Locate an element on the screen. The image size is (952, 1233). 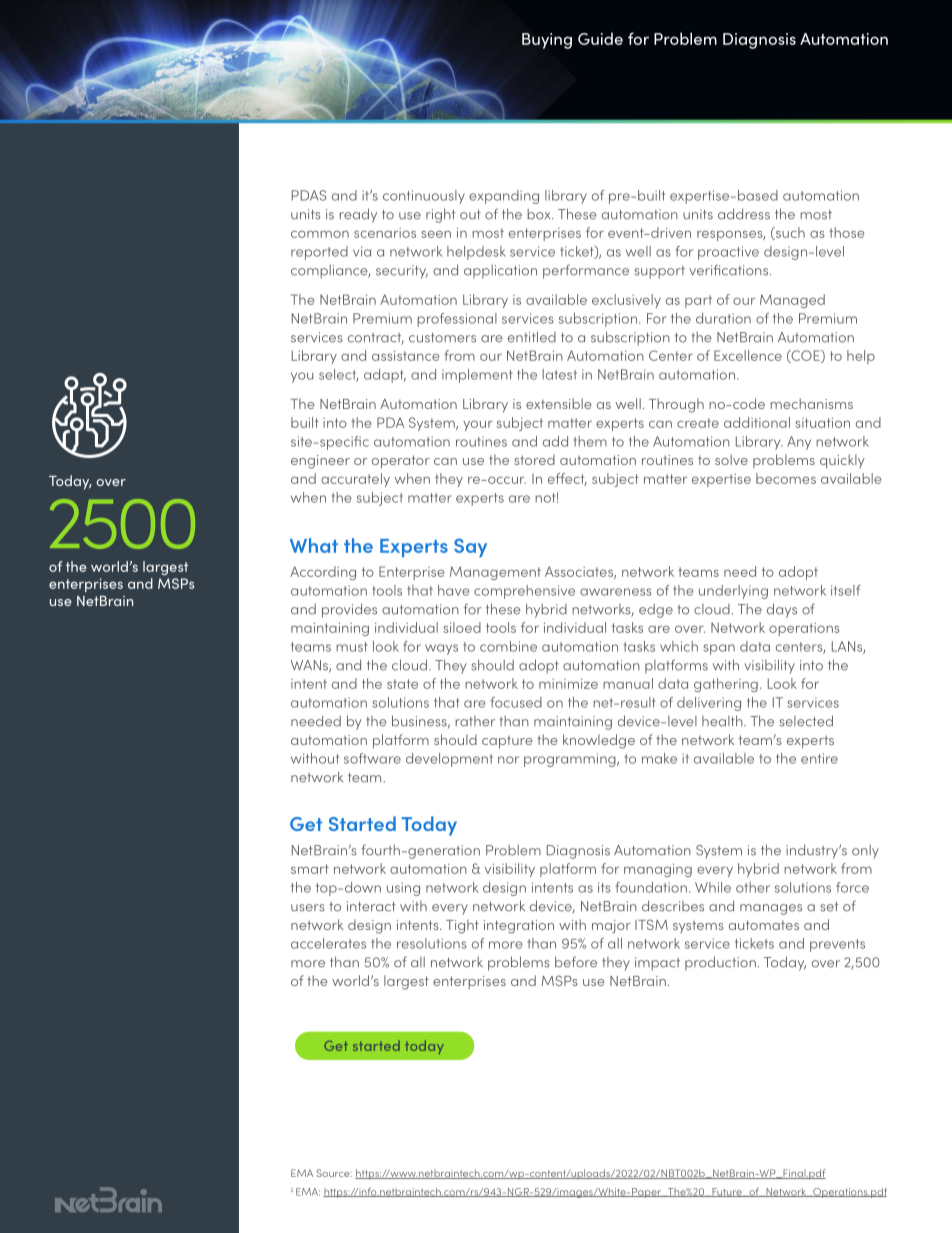
major is located at coordinates (611, 927).
